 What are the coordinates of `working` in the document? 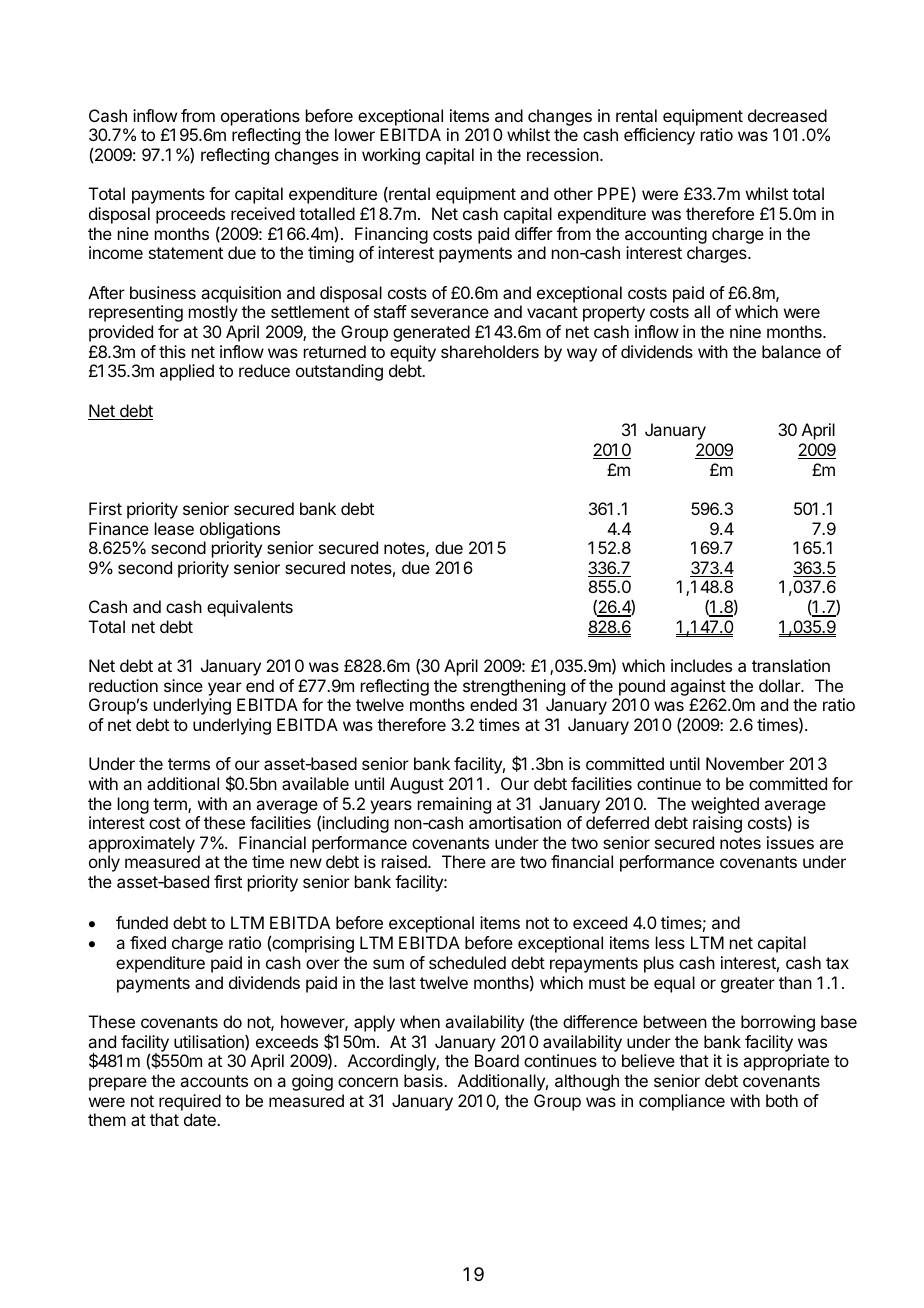 It's located at (391, 156).
